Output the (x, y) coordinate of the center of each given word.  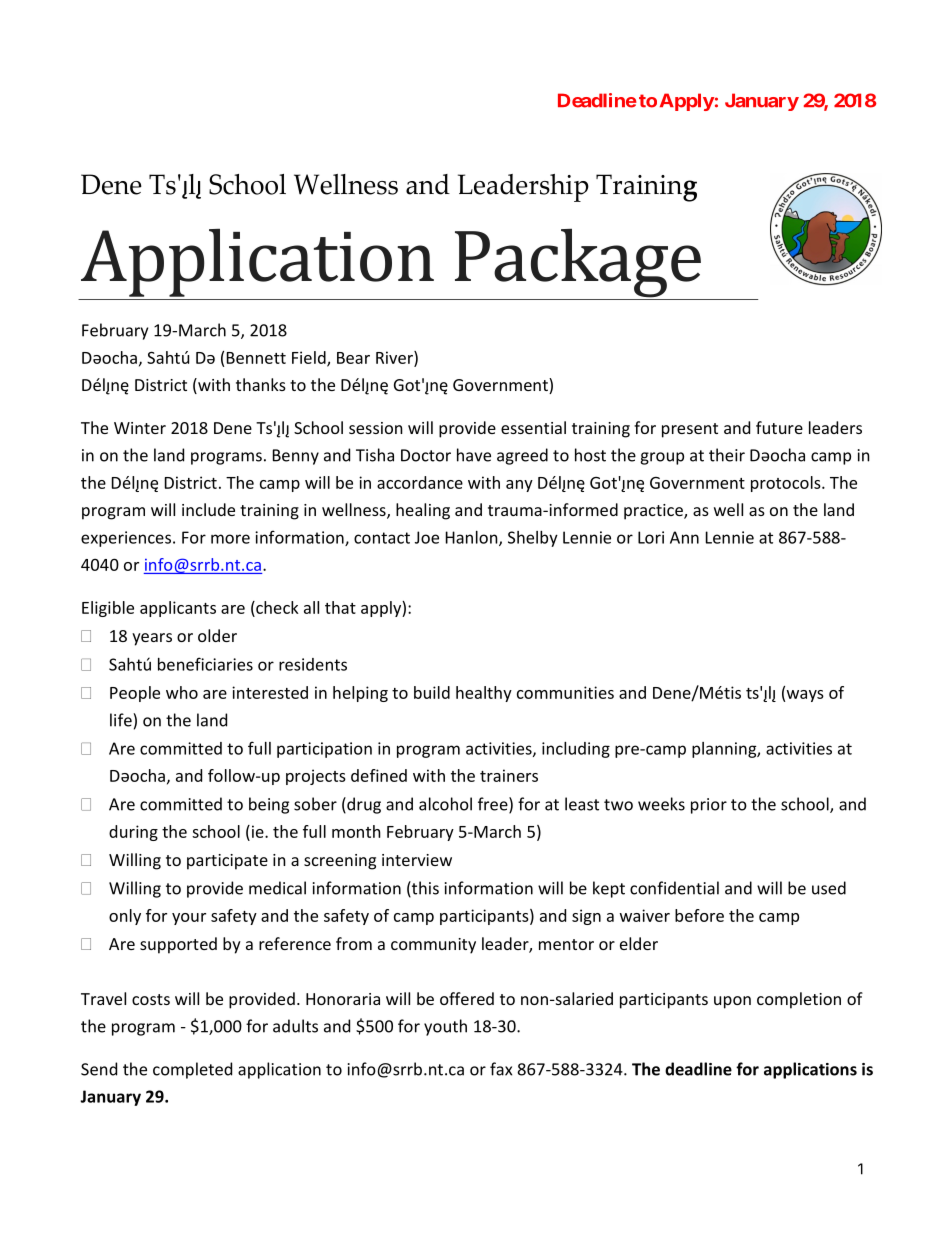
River (395, 358)
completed (192, 1070)
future (779, 427)
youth (445, 1027)
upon (732, 1002)
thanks (261, 384)
